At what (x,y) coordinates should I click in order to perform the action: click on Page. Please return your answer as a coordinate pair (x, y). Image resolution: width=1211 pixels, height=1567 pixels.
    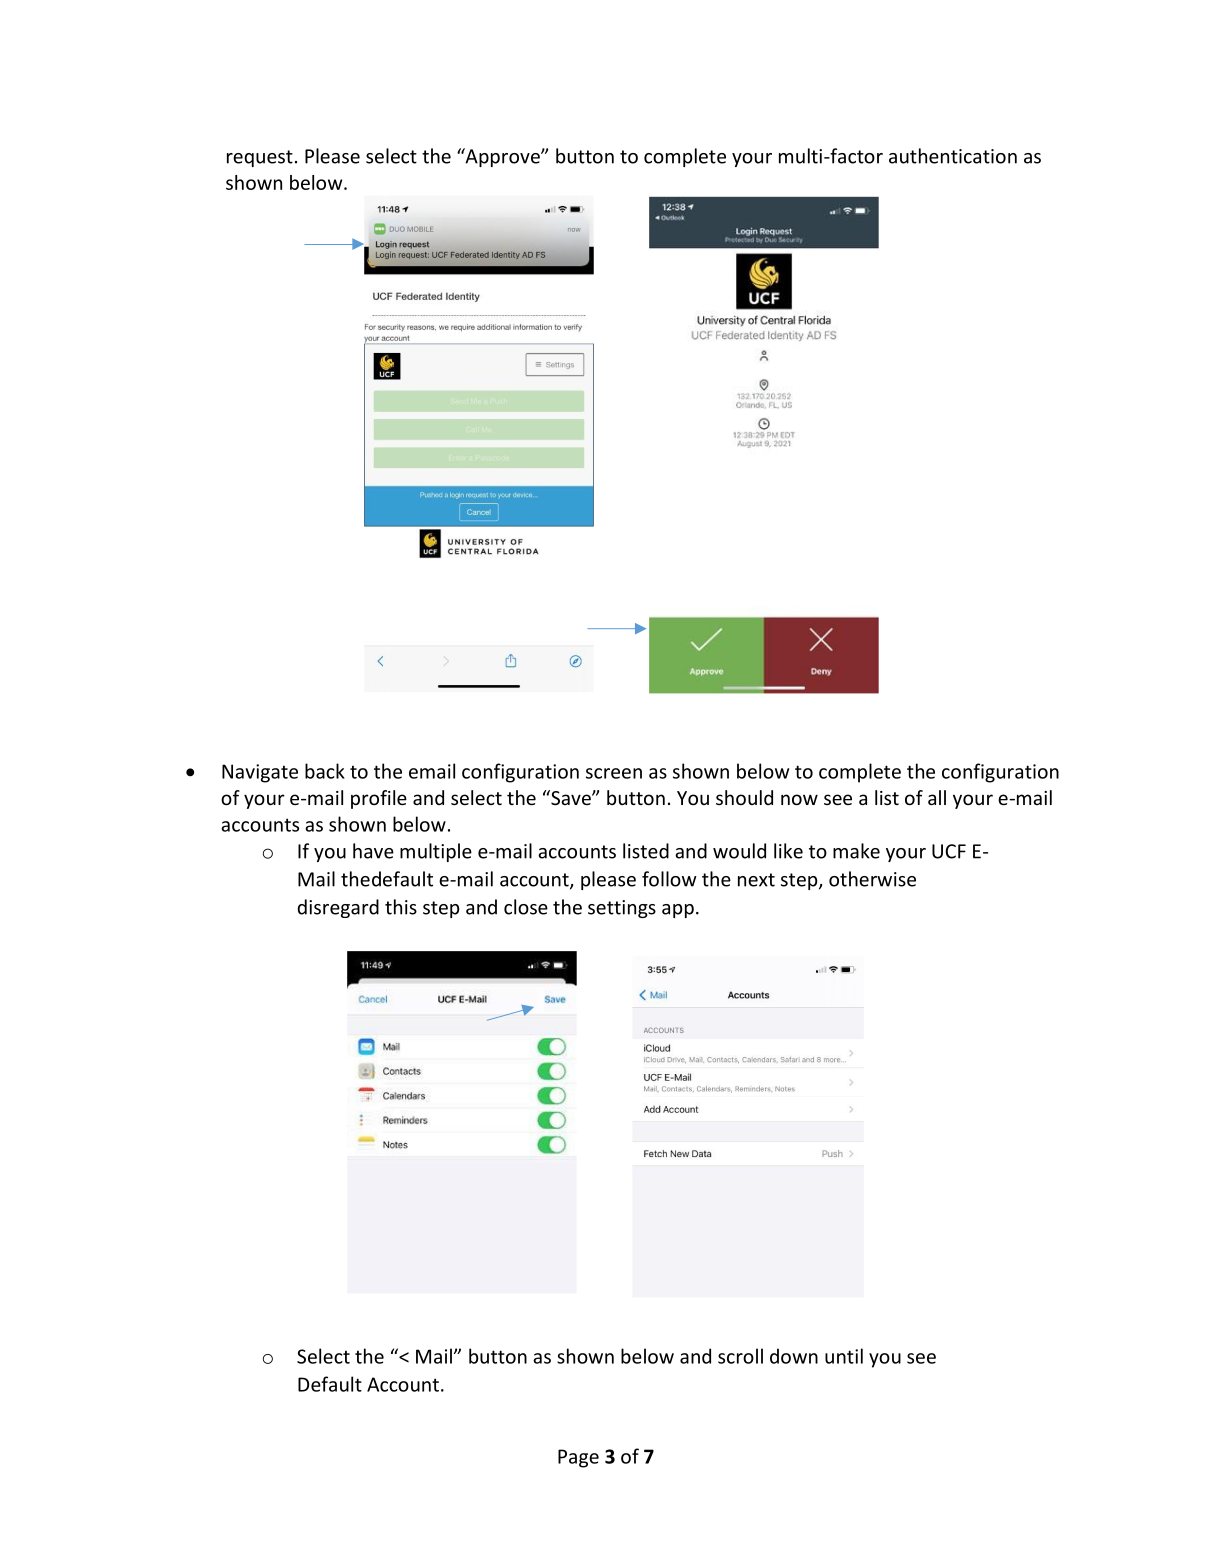
    Looking at the image, I should click on (578, 1458).
